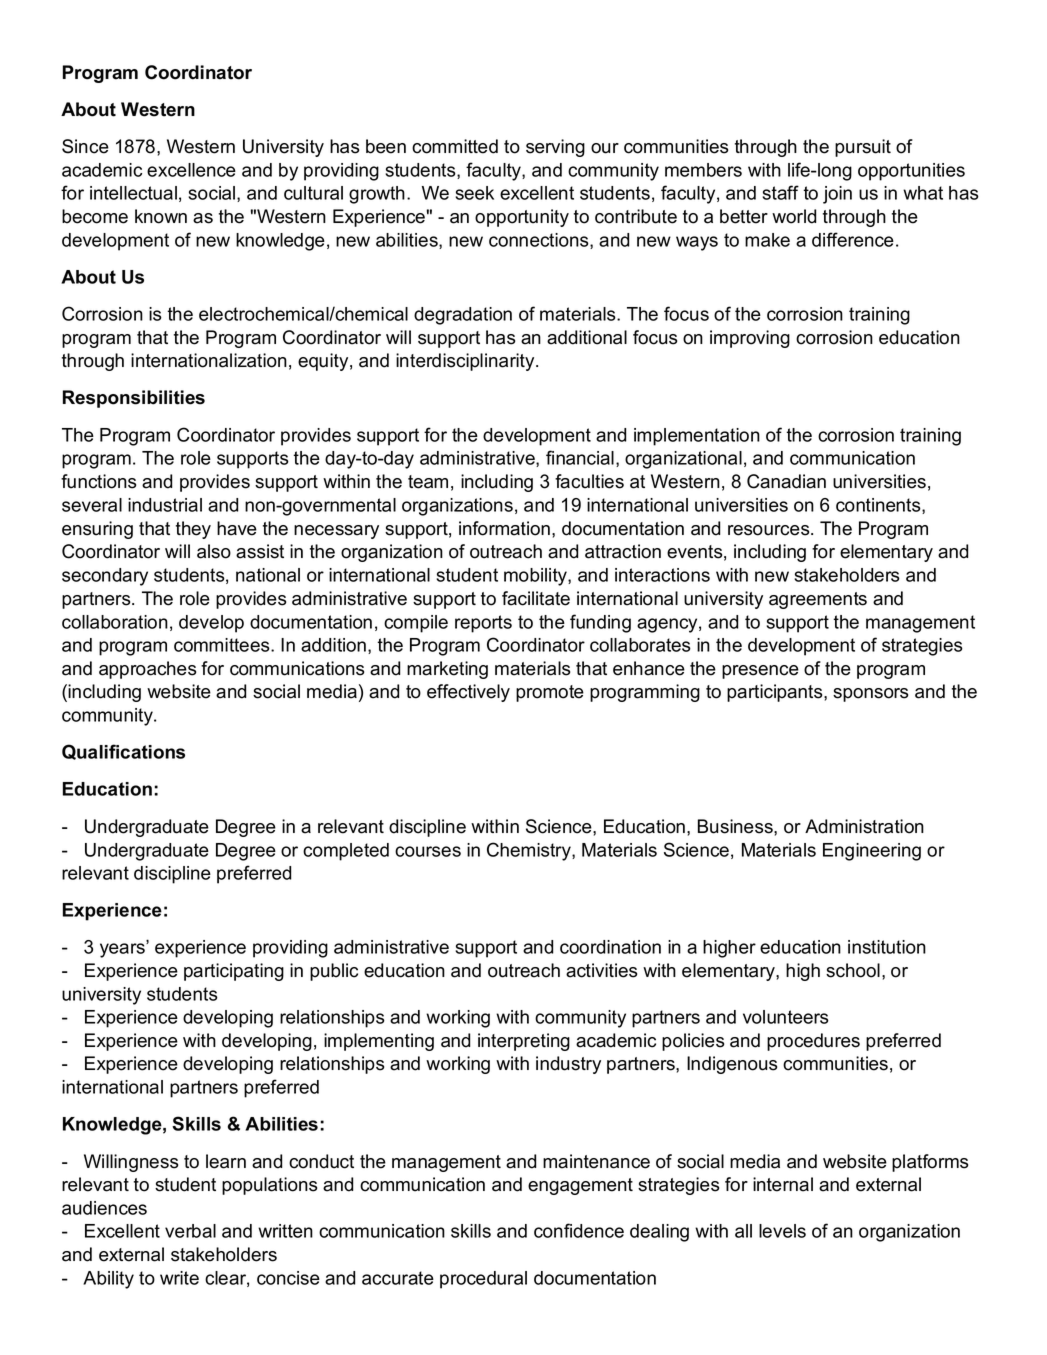  What do you see at coordinates (837, 195) in the image?
I see `join` at bounding box center [837, 195].
